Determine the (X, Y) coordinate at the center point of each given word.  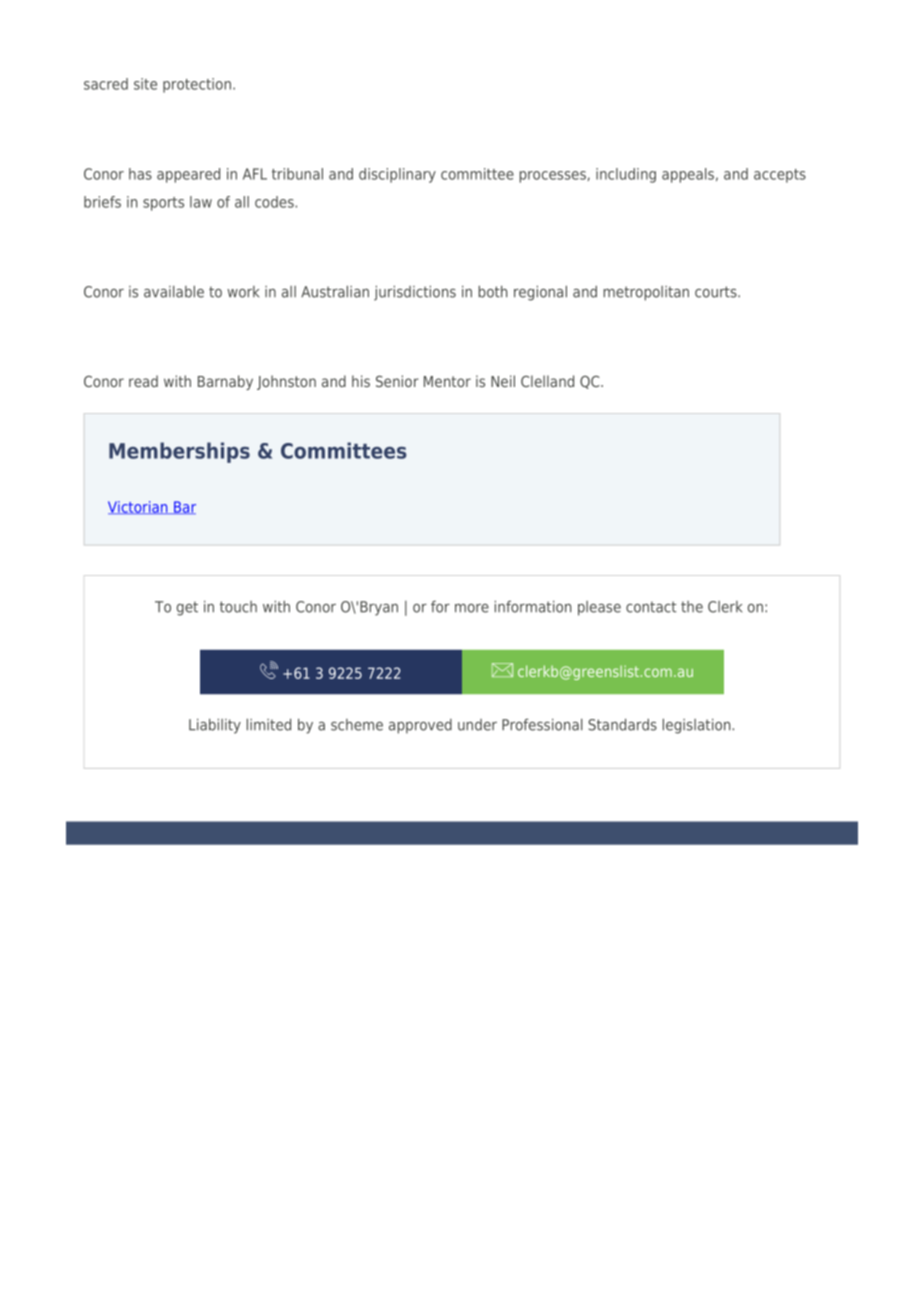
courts (717, 292)
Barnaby (225, 382)
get (187, 608)
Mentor (447, 381)
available (174, 292)
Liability (215, 726)
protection (197, 85)
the (692, 607)
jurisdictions (415, 293)
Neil (503, 381)
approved (420, 726)
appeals (689, 175)
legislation (698, 726)
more (472, 608)
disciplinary (397, 175)
